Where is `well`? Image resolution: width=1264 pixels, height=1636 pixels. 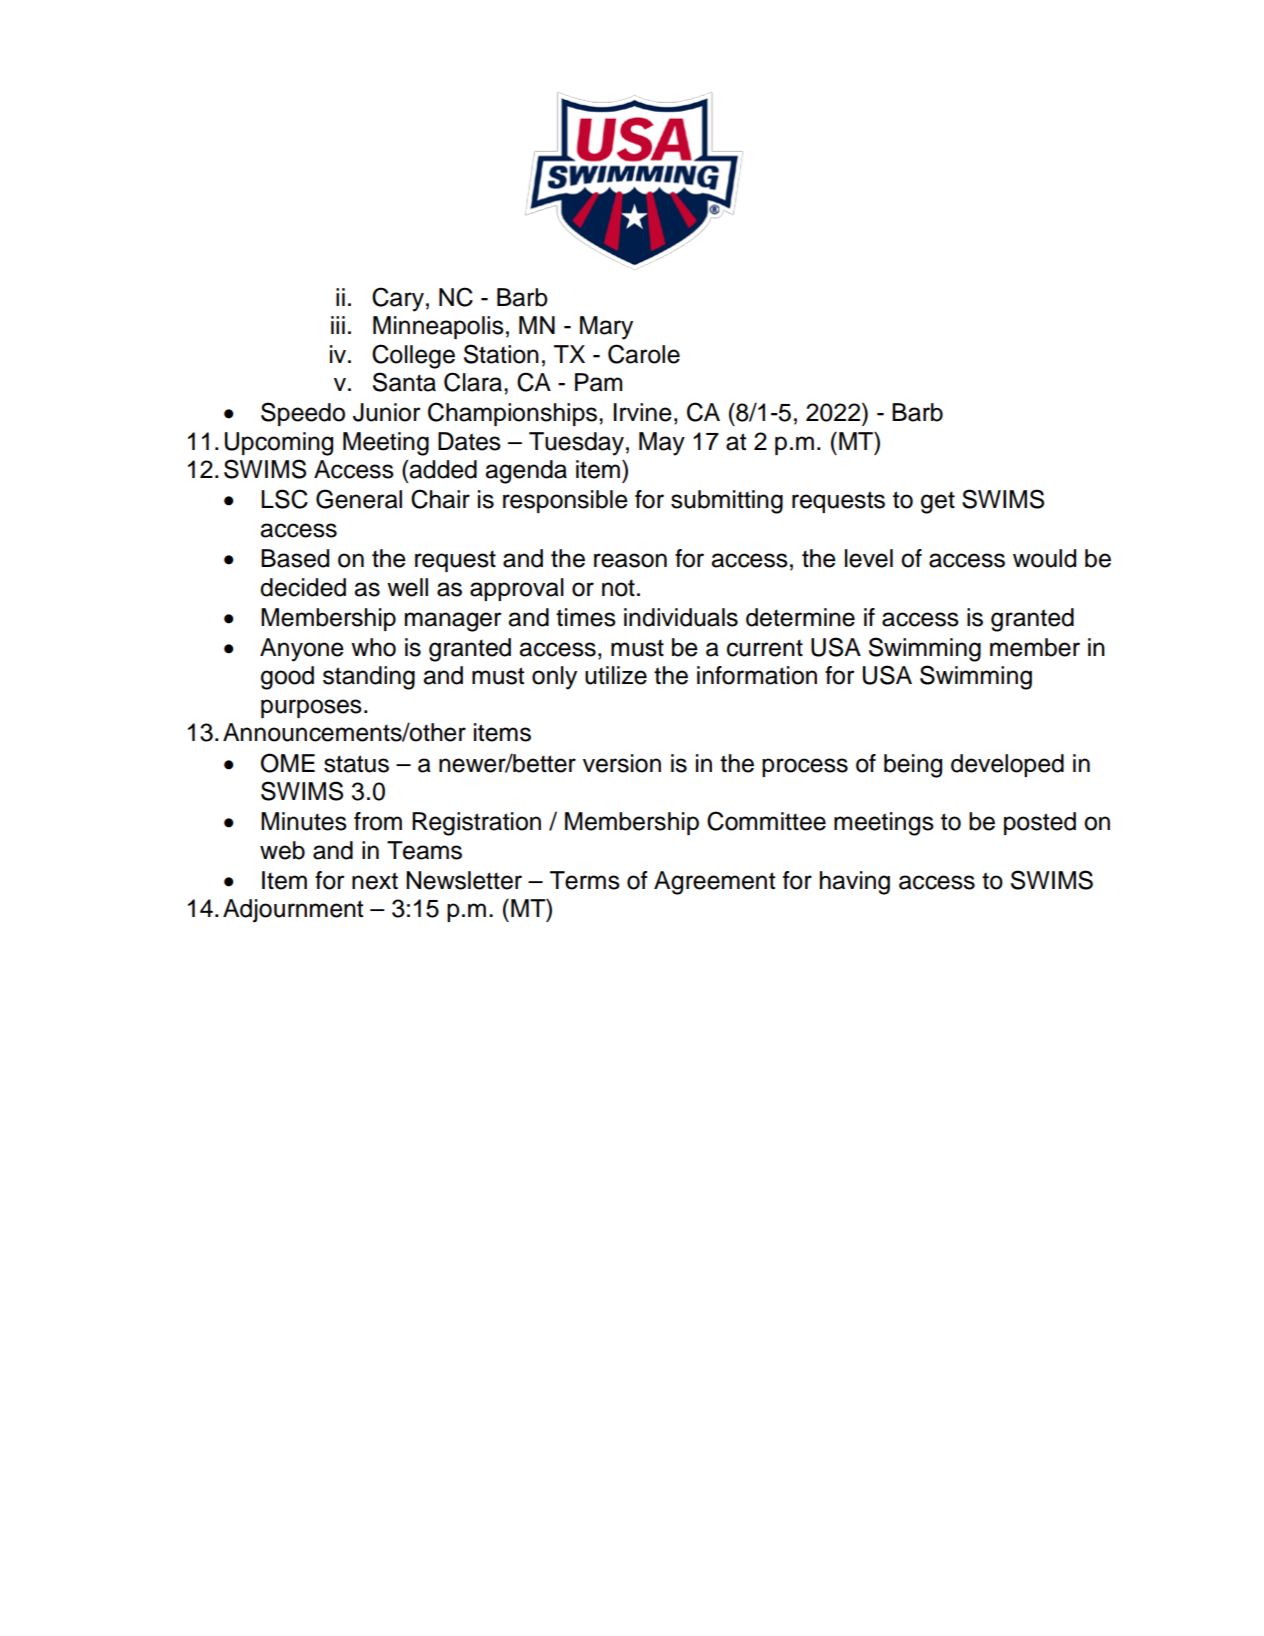
well is located at coordinates (407, 587).
